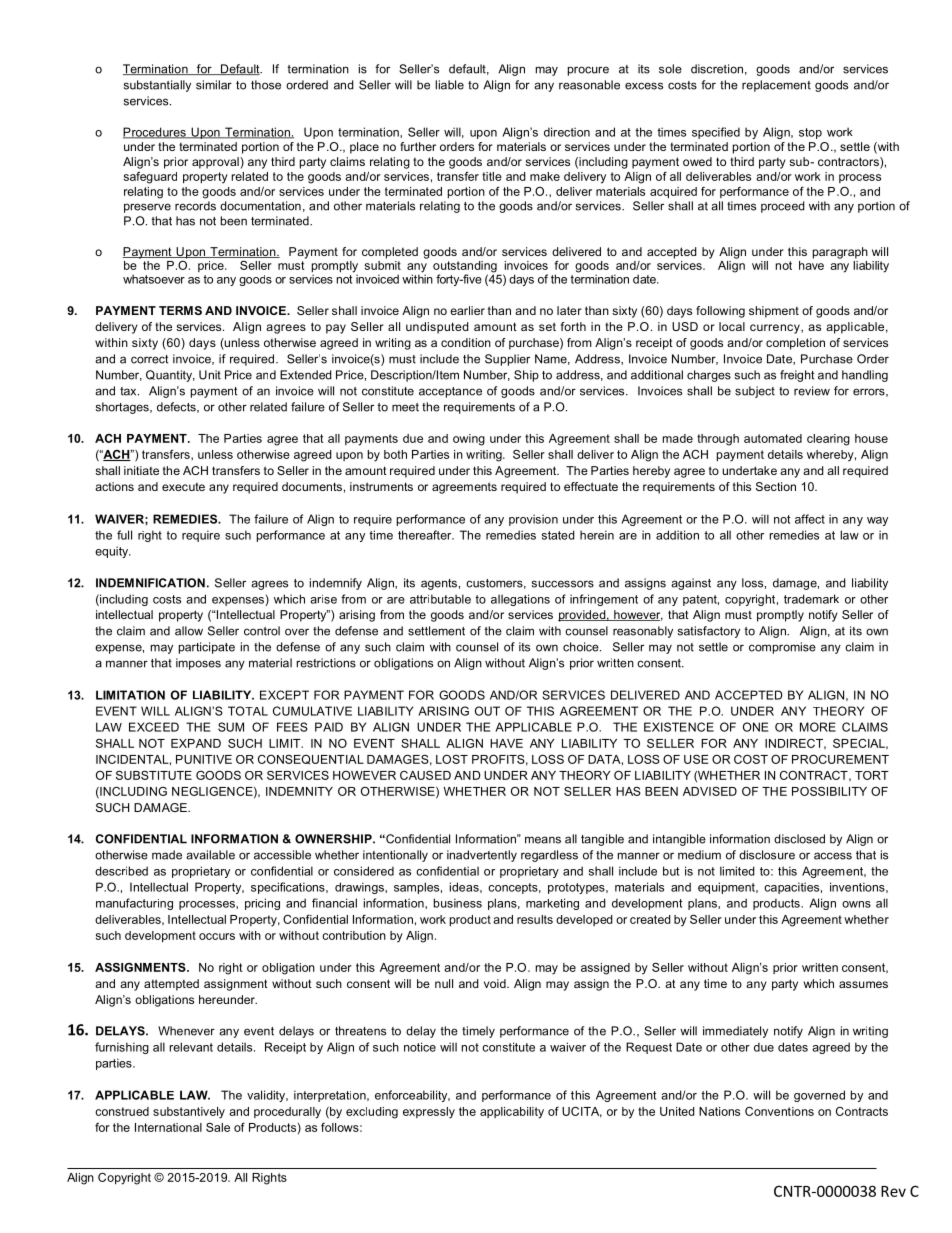 The height and width of the page is (1233, 952). What do you see at coordinates (189, 631) in the page?
I see `allow` at bounding box center [189, 631].
